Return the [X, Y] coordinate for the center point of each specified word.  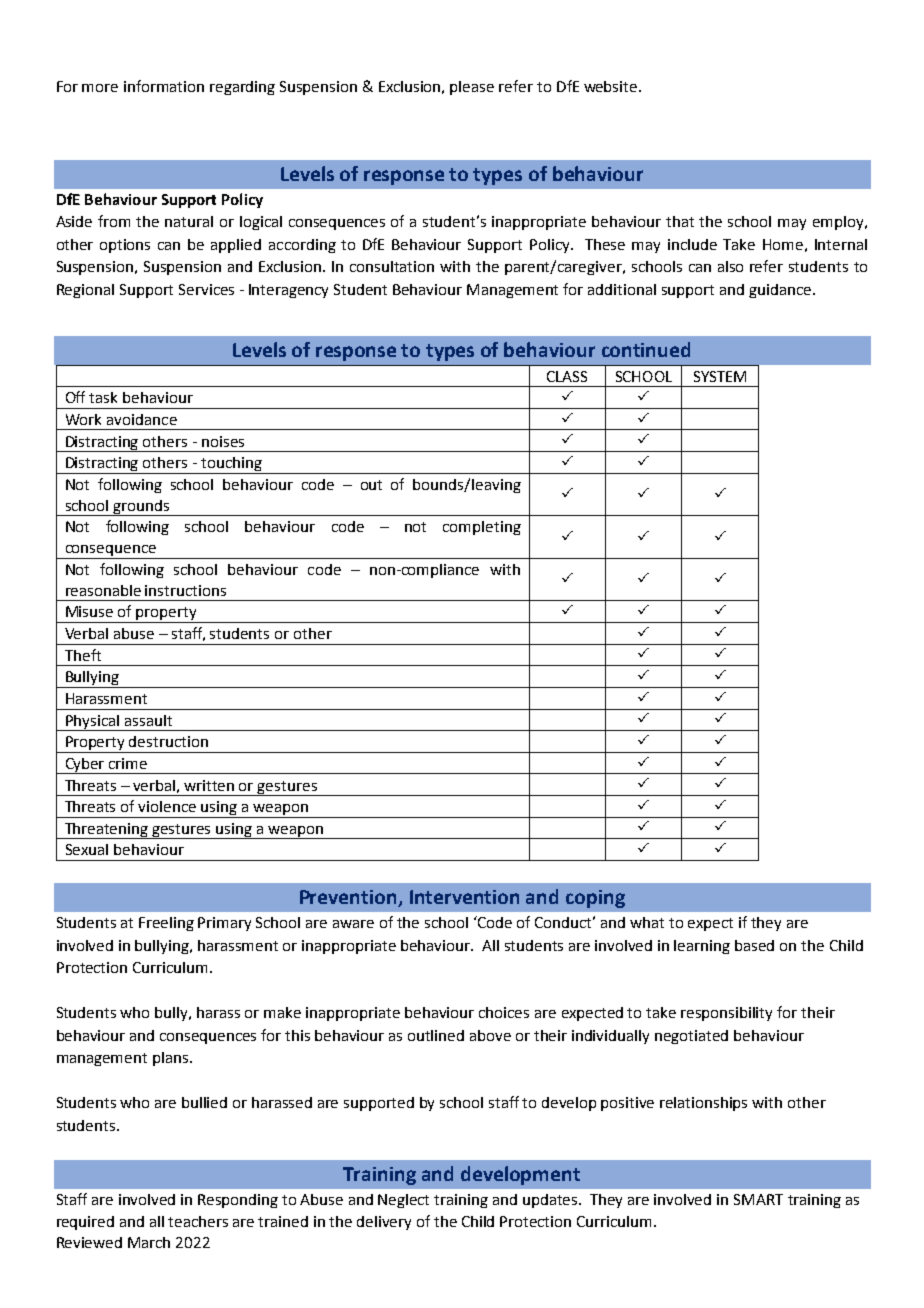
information [164, 86]
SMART [758, 1199]
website [612, 86]
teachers [198, 1221]
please [472, 88]
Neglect [403, 1201]
